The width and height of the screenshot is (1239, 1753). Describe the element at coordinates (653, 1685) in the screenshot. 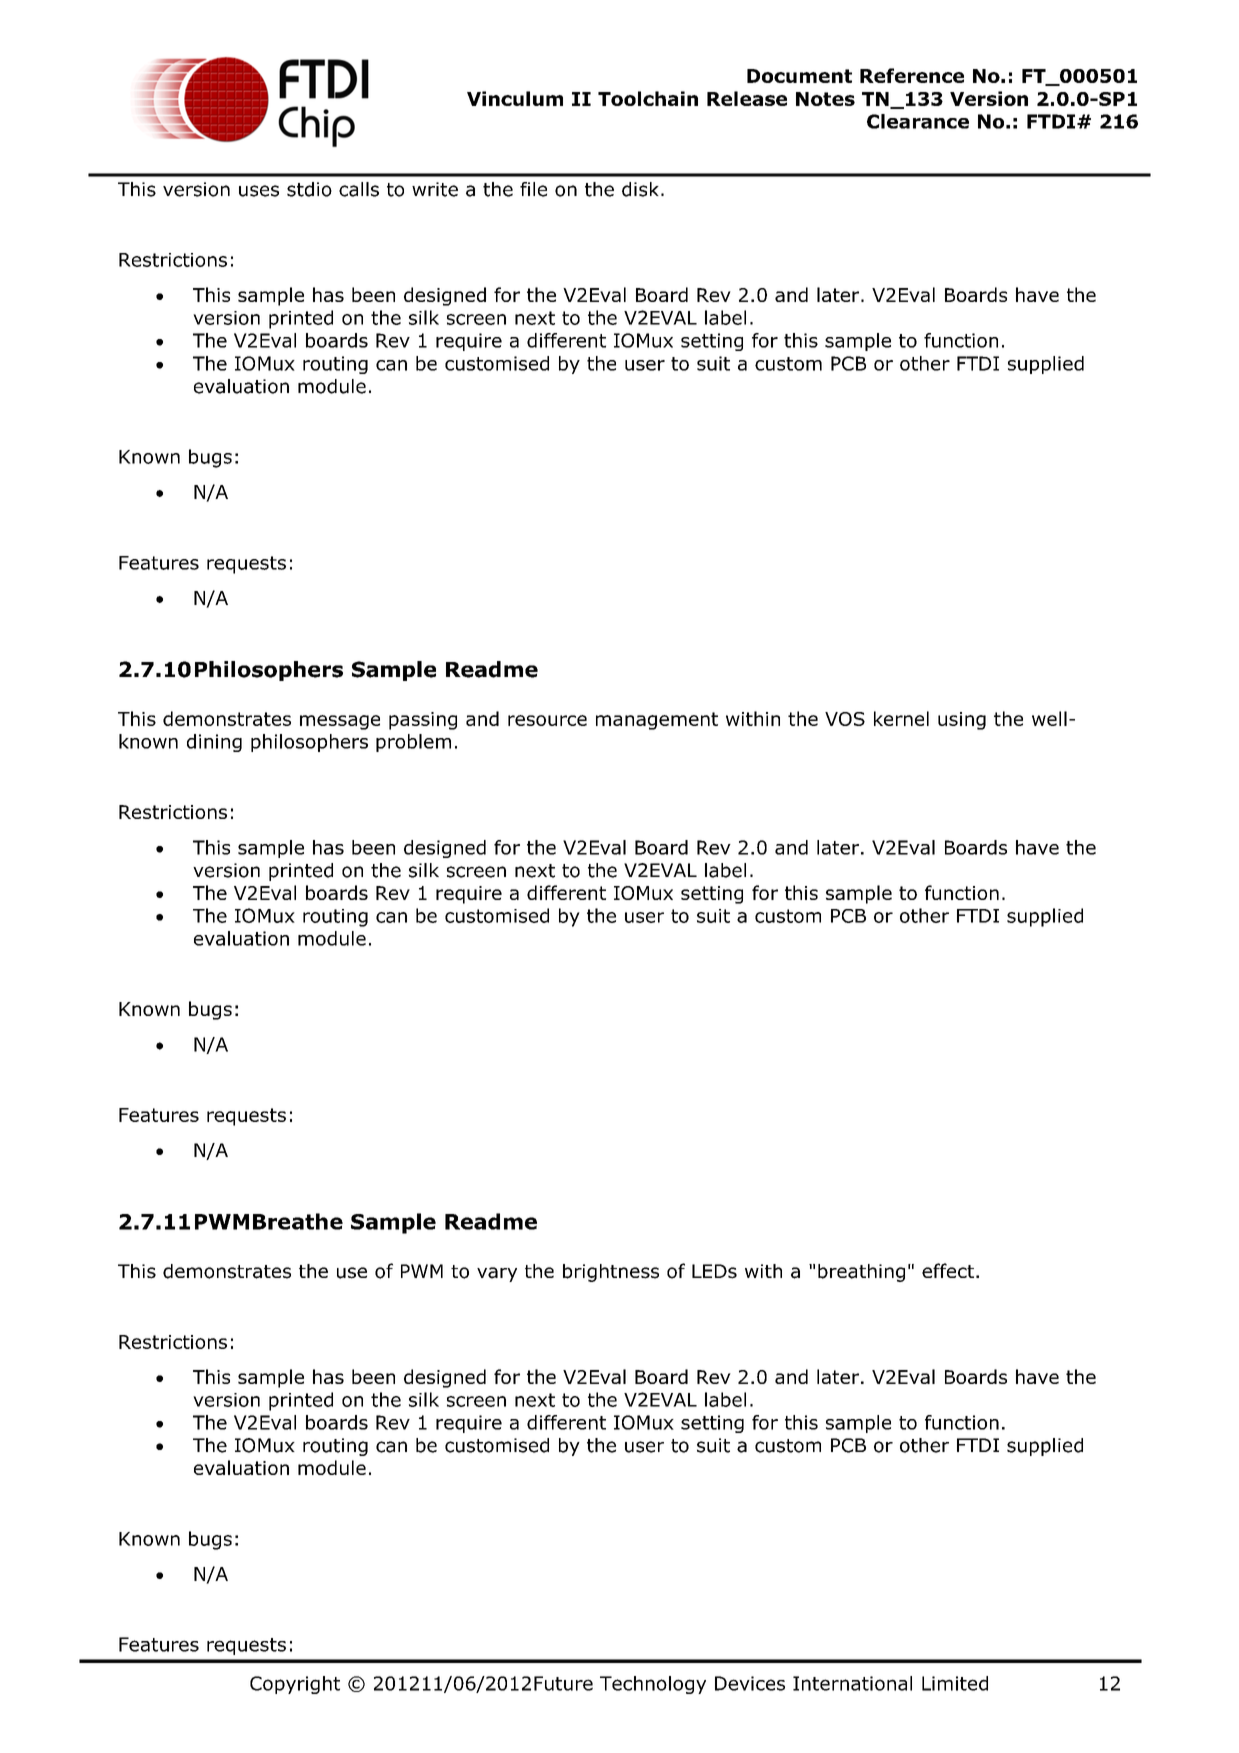

I see `Technology` at that location.
